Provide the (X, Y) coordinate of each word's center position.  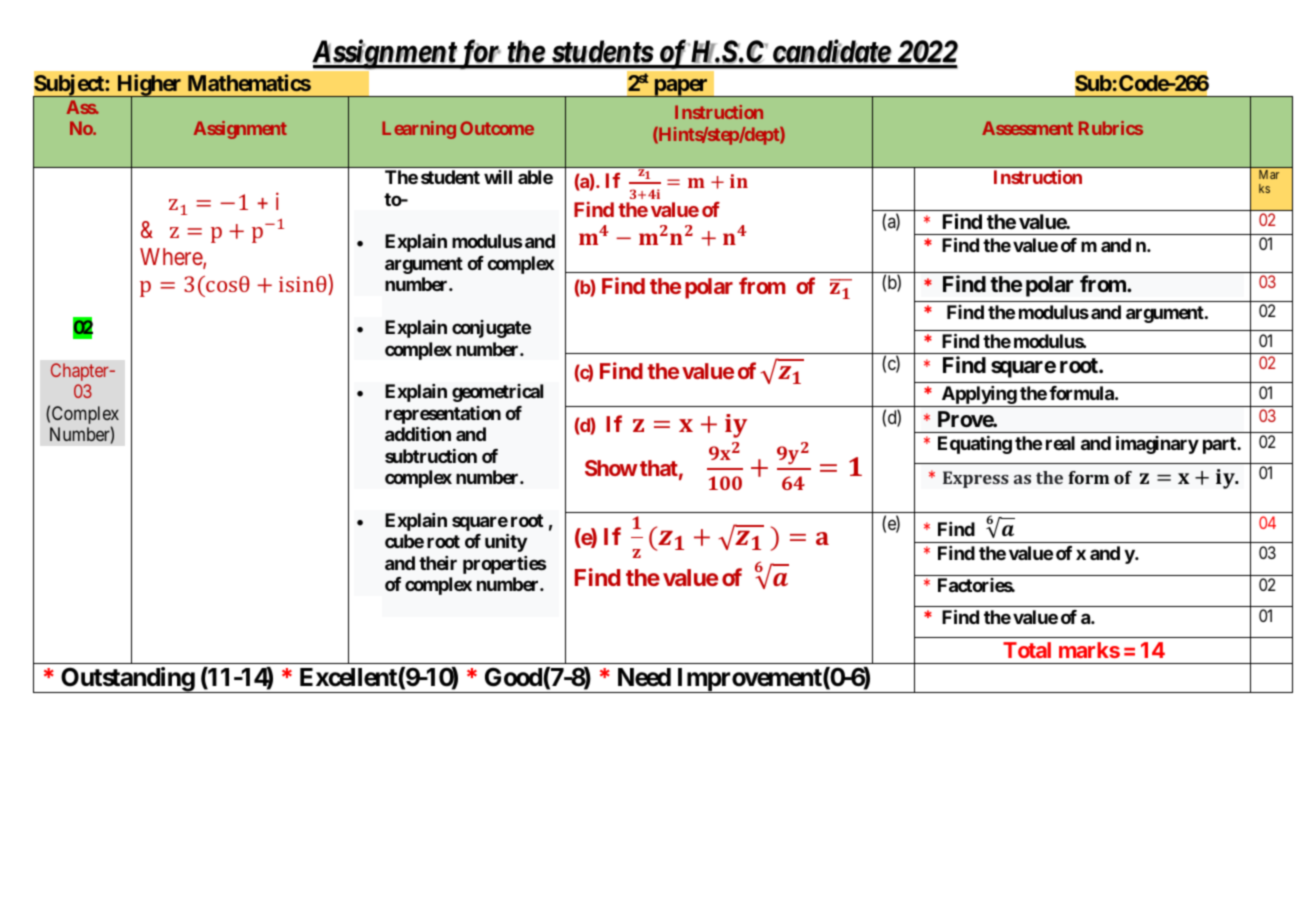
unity (506, 542)
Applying (978, 396)
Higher (149, 86)
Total (1027, 650)
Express (976, 479)
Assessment (1027, 128)
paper (681, 88)
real (1060, 443)
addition (418, 433)
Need (644, 677)
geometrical (497, 393)
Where (172, 258)
